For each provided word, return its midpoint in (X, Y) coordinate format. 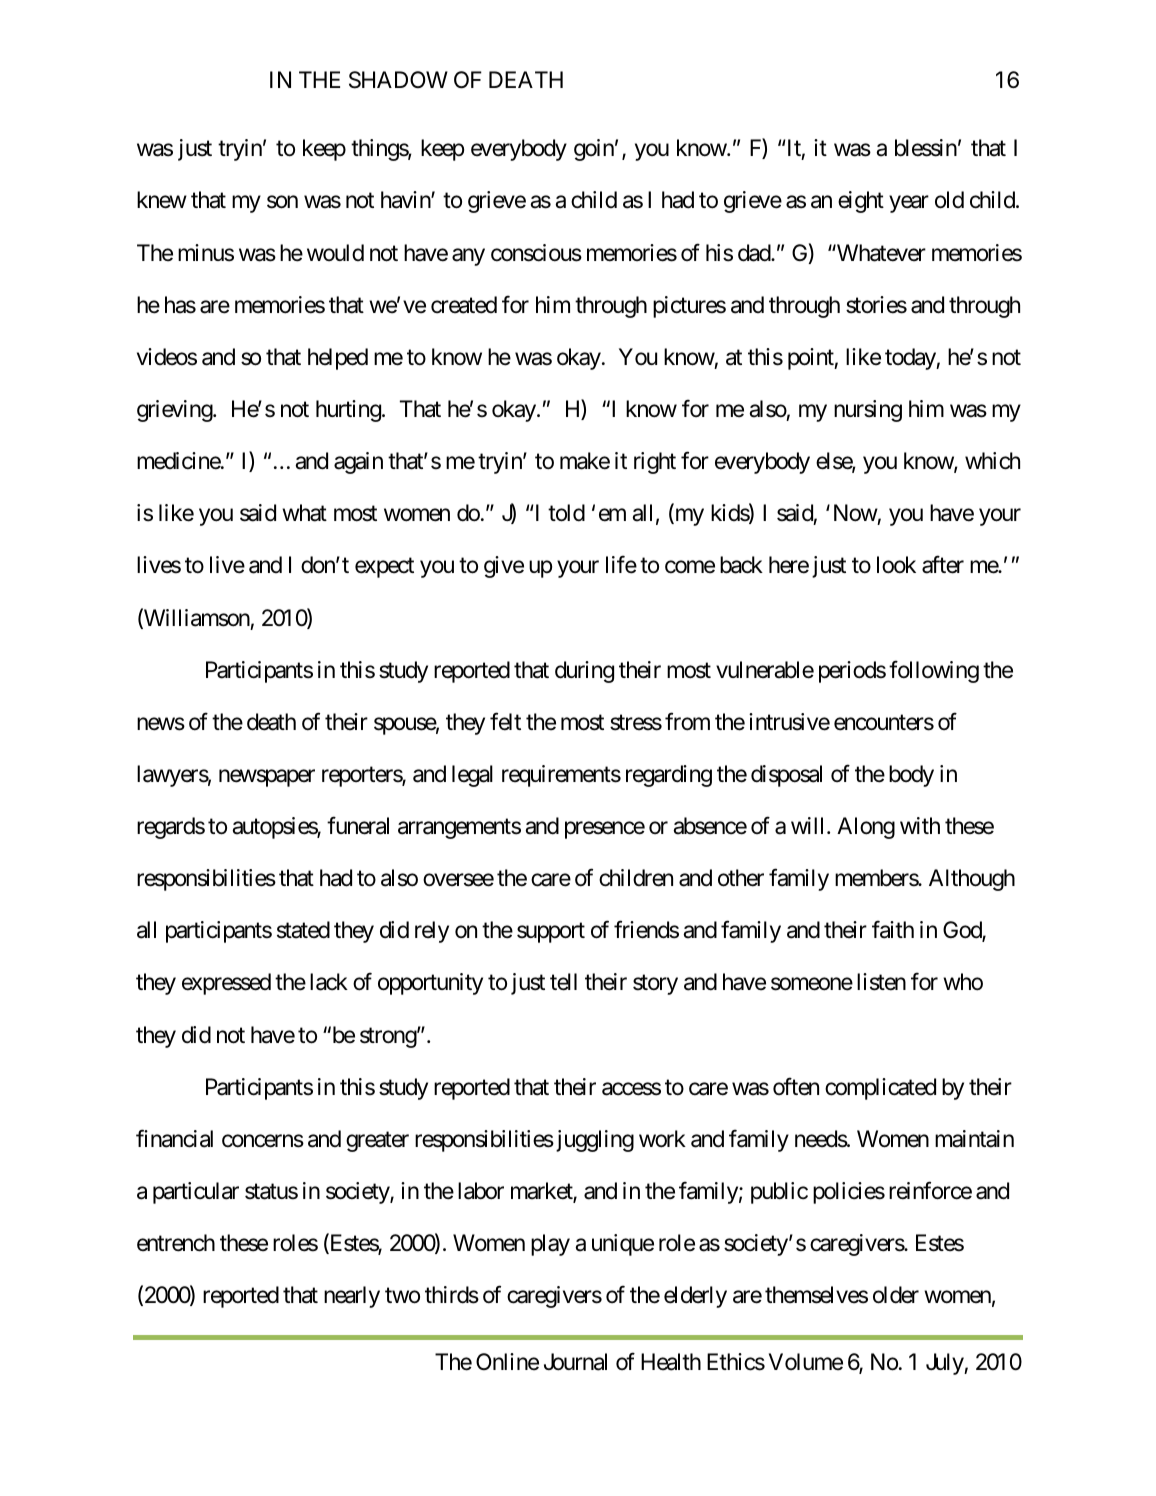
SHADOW (398, 80)
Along (866, 828)
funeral (358, 826)
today (911, 359)
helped (338, 359)
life (621, 565)
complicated (880, 1089)
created (464, 305)
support (551, 933)
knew (162, 200)
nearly (352, 1297)
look (896, 565)
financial (174, 1138)
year (909, 204)
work (662, 1139)
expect (384, 568)
